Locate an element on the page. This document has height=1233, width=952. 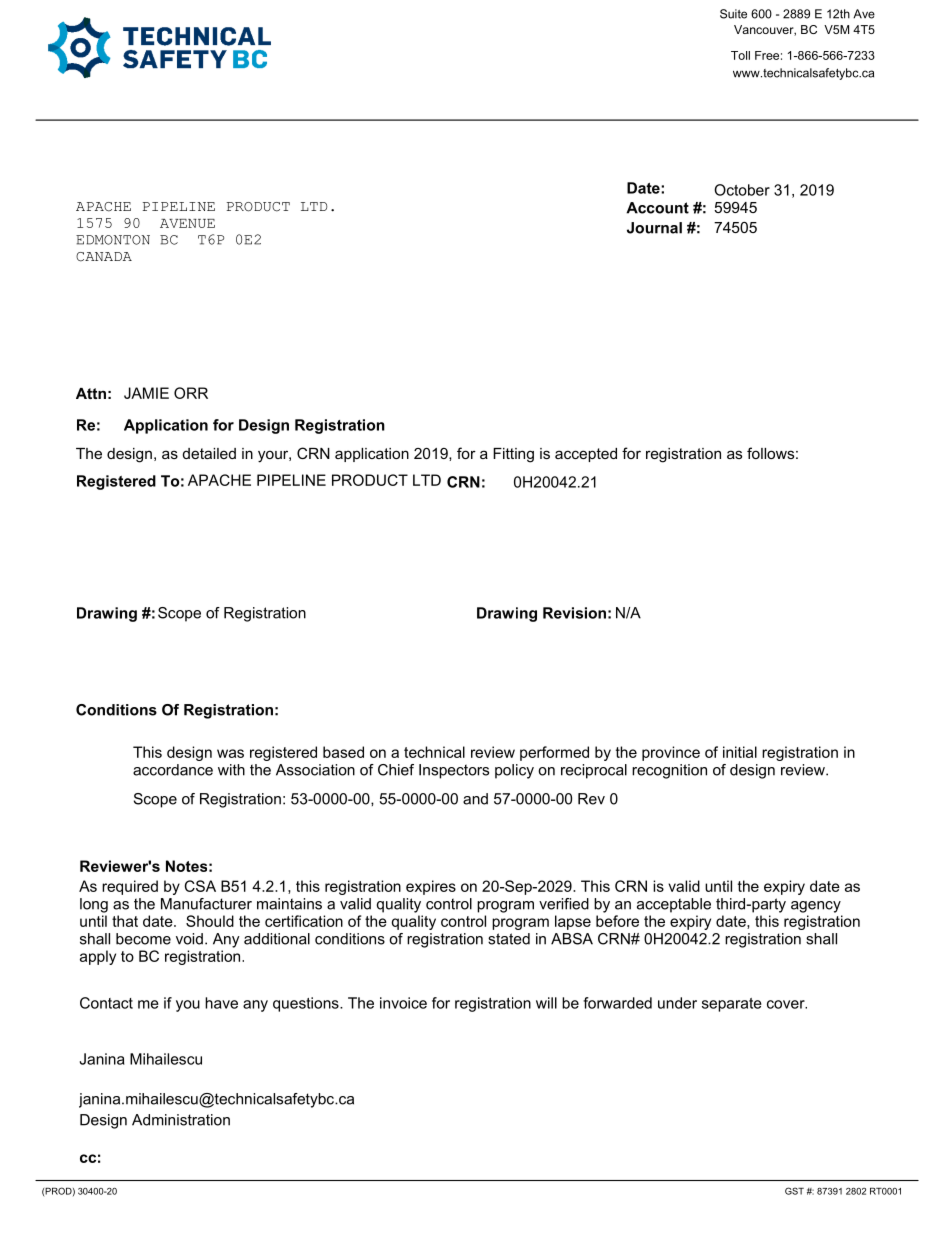
Journal is located at coordinates (654, 228).
